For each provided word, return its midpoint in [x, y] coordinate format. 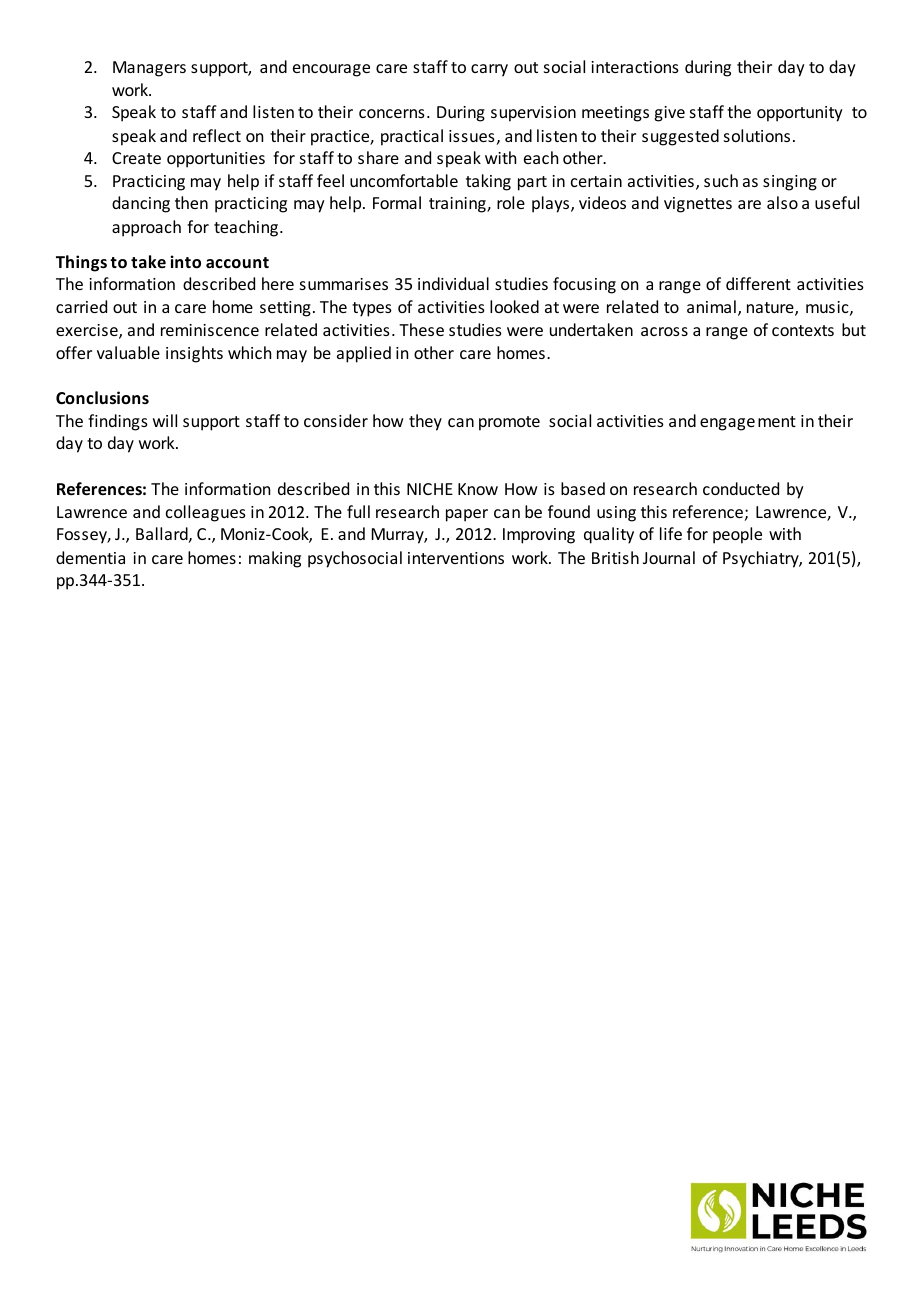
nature [771, 309]
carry [489, 70]
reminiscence [210, 330]
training [458, 205]
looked [514, 306]
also [782, 202]
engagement [748, 423]
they [425, 422]
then [191, 202]
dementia [90, 557]
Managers [149, 69]
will [165, 420]
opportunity [800, 114]
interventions [456, 558]
